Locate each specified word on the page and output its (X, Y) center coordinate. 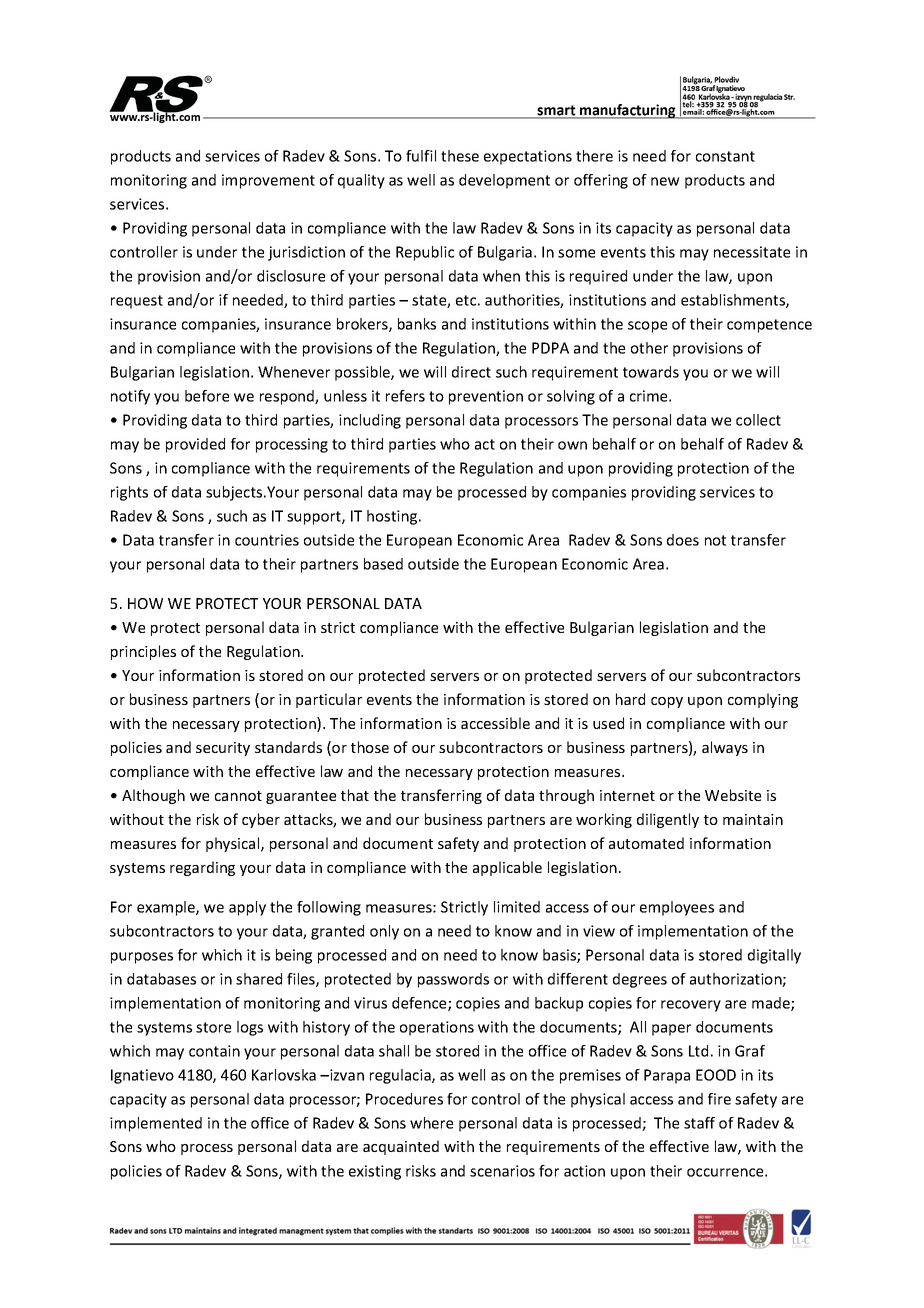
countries (267, 540)
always (725, 748)
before (207, 396)
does (683, 540)
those (370, 747)
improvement (268, 181)
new (665, 181)
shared (259, 979)
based (383, 564)
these (460, 156)
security (223, 749)
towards (651, 372)
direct (471, 372)
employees (677, 908)
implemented (156, 1124)
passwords (453, 980)
